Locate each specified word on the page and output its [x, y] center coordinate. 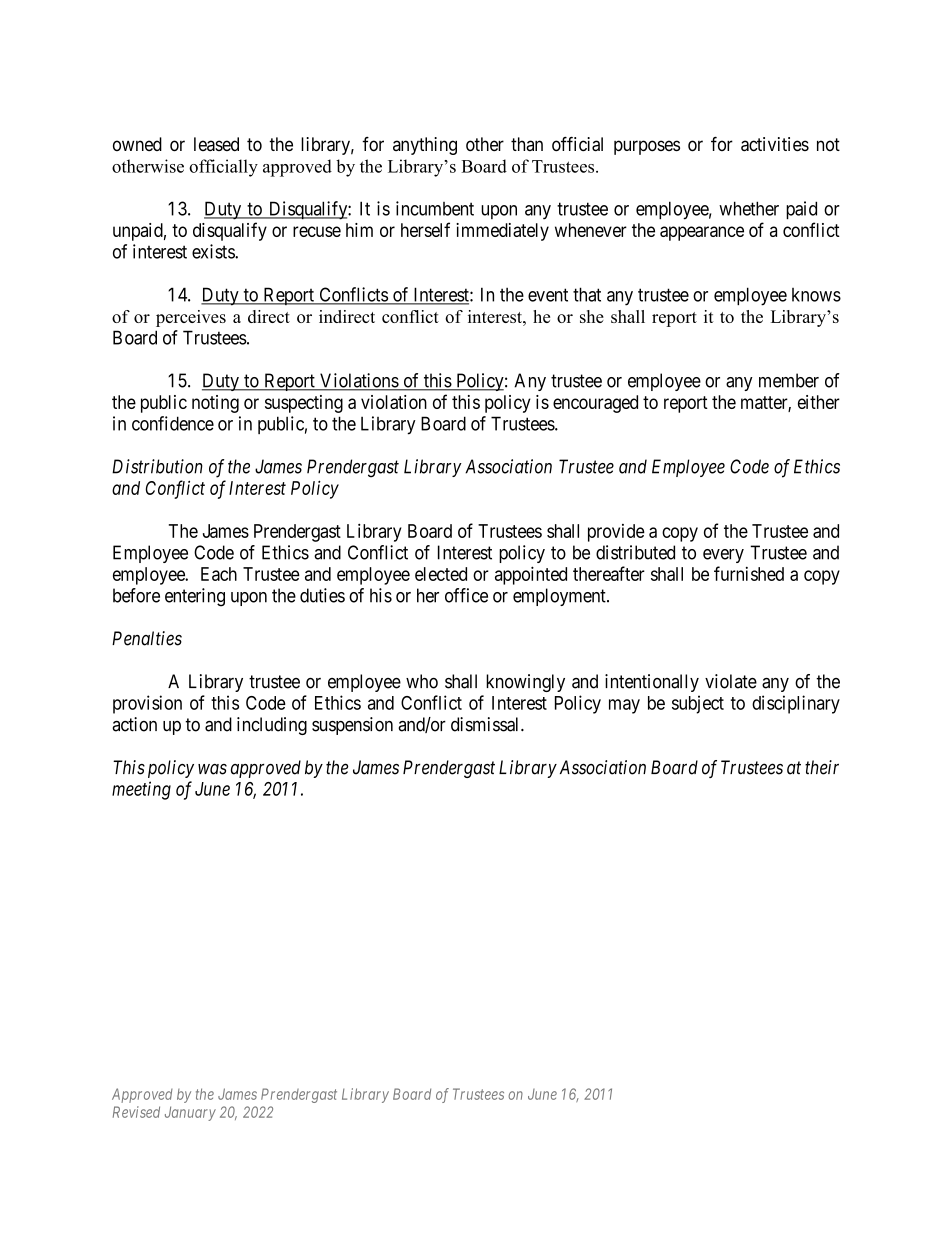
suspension [352, 726]
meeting [141, 790]
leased [216, 144]
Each [219, 574]
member [789, 380]
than [527, 144]
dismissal [486, 724]
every [723, 556]
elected [441, 574]
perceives [191, 318]
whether [749, 208]
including [272, 726]
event [548, 295]
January [190, 1113]
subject [698, 704]
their [822, 767]
